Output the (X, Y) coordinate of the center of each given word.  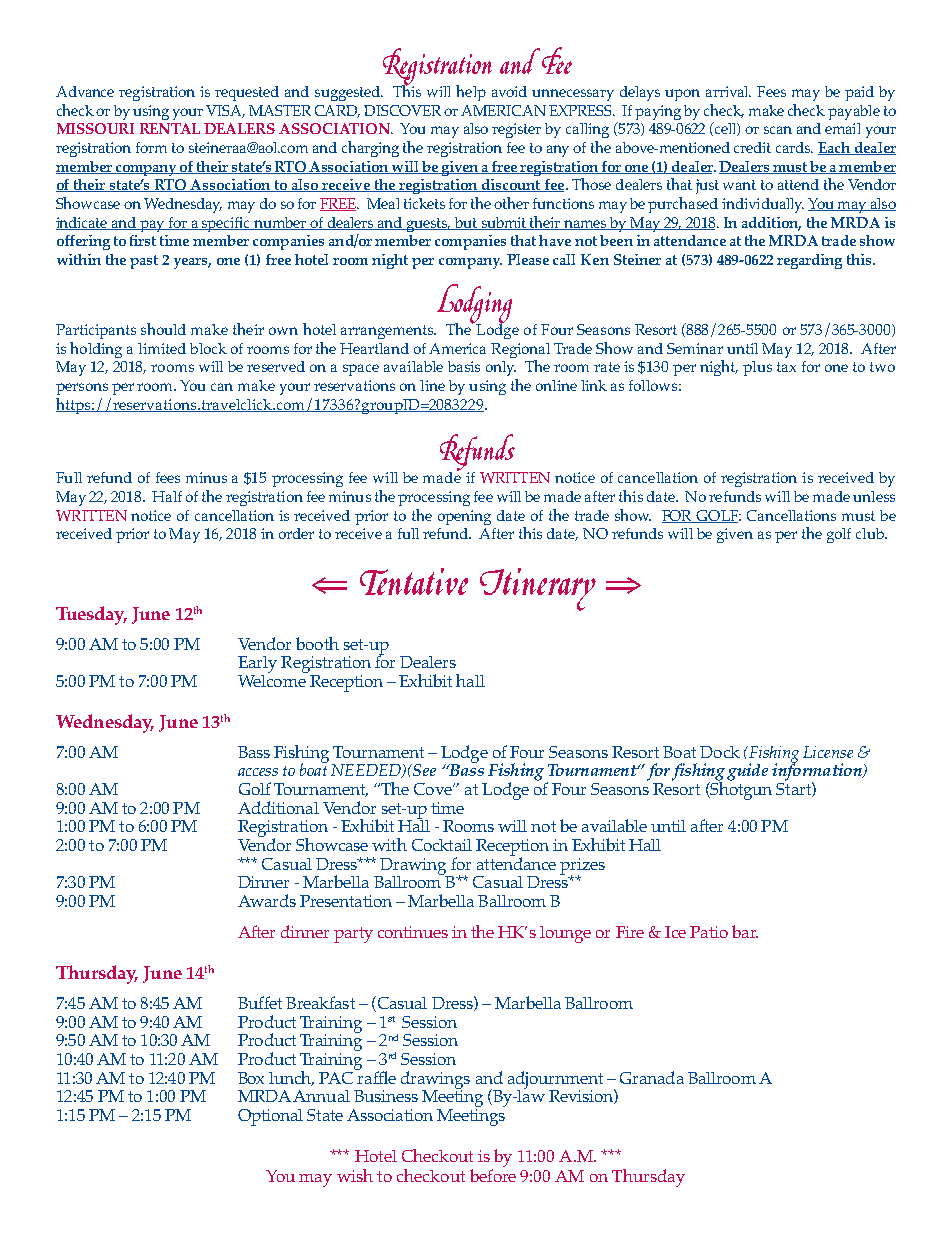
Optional (270, 1117)
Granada (652, 1077)
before (493, 1175)
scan (778, 130)
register (516, 130)
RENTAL (170, 128)
